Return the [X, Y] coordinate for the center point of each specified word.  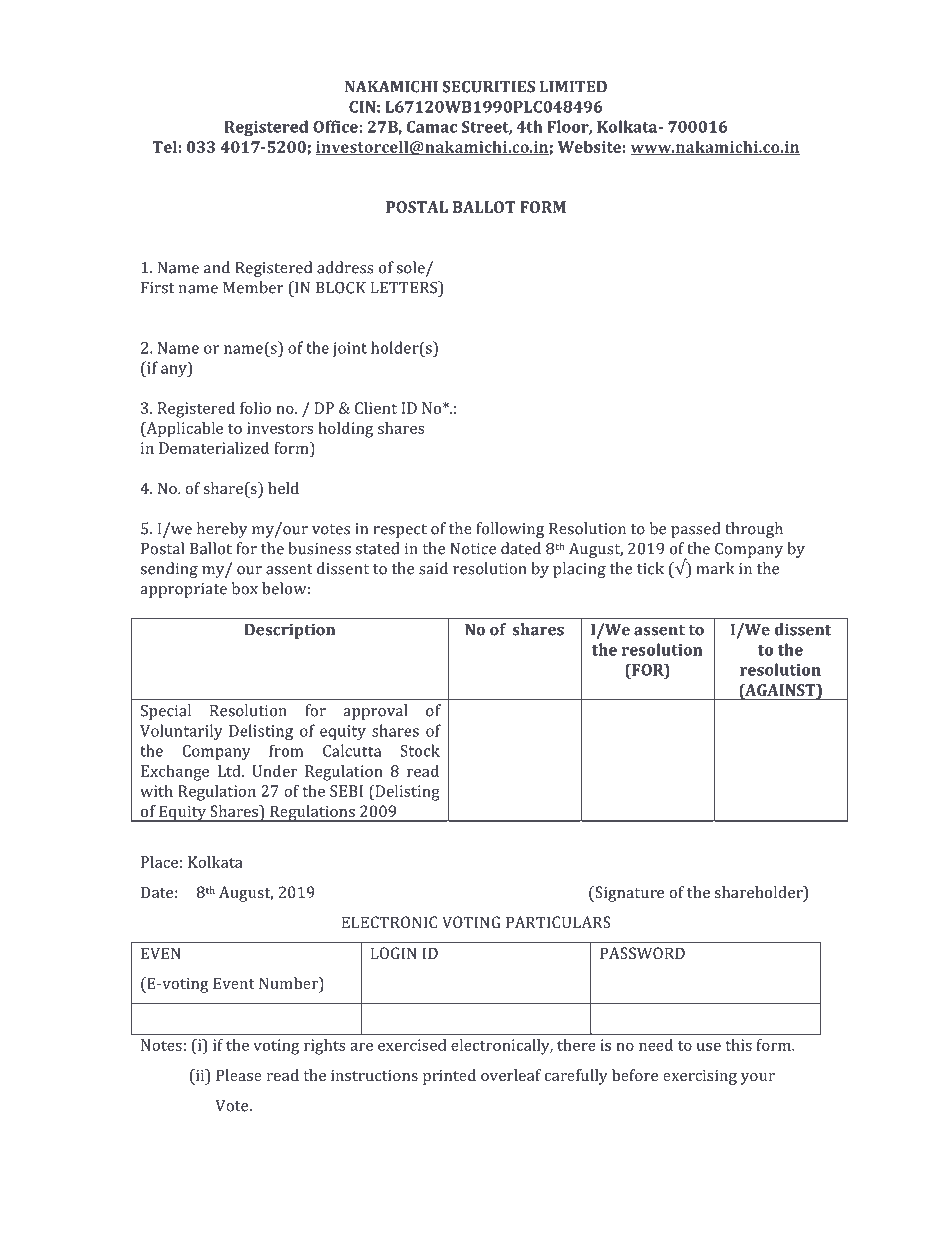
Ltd [230, 771]
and [217, 267]
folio [255, 408]
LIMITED [573, 87]
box [245, 588]
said [433, 568]
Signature [628, 894]
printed [449, 1077]
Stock [420, 750]
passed [695, 530]
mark [715, 568]
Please [239, 1075]
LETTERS [405, 287]
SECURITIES [489, 86]
